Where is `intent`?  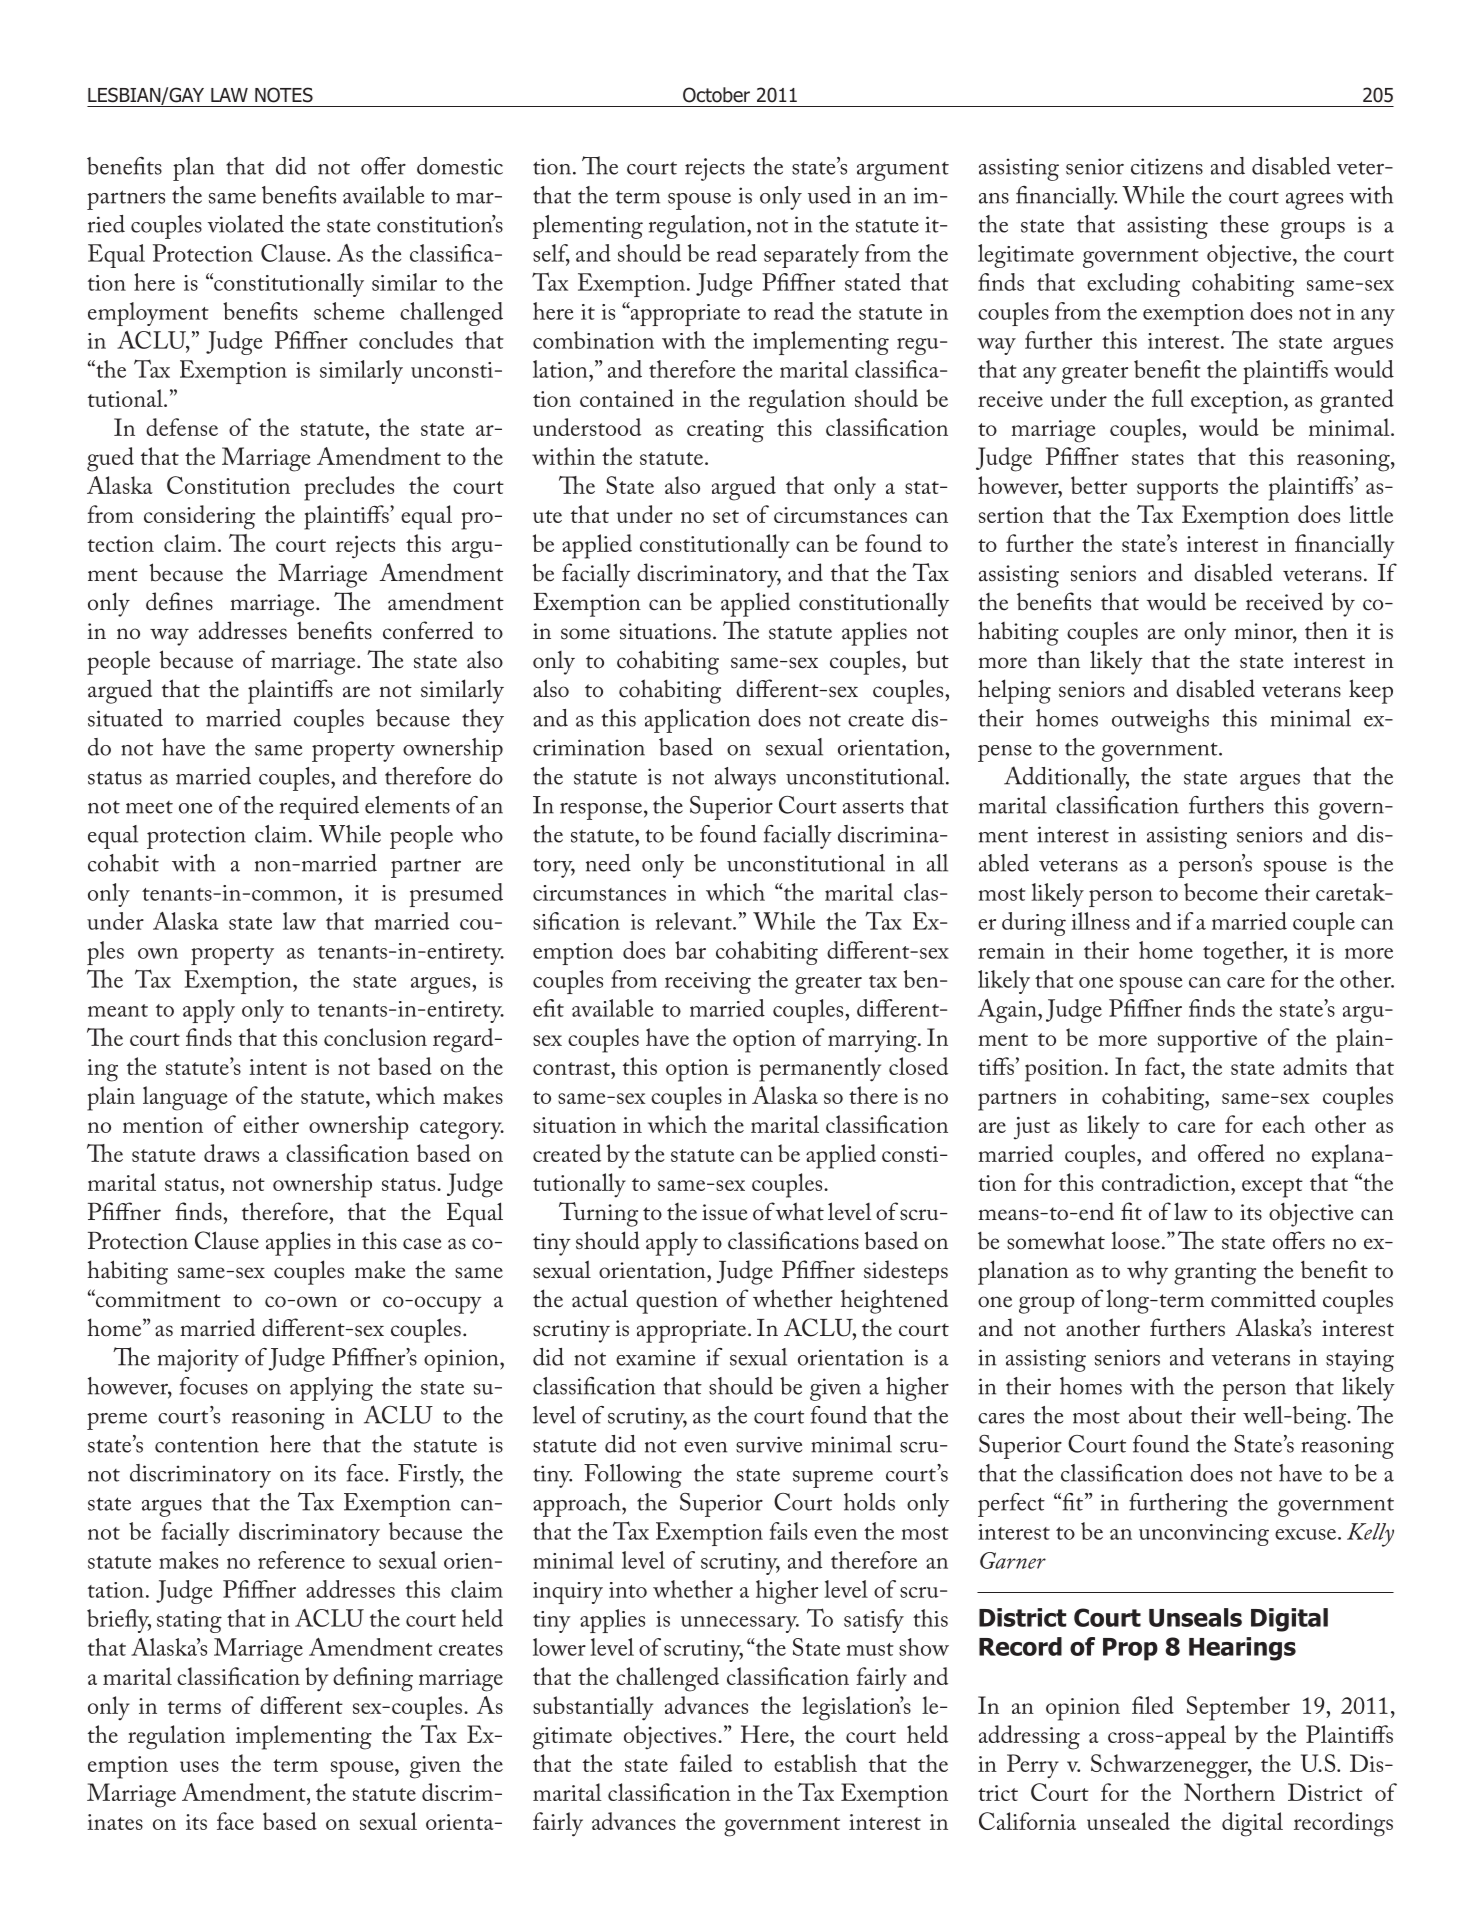 intent is located at coordinates (278, 1067).
